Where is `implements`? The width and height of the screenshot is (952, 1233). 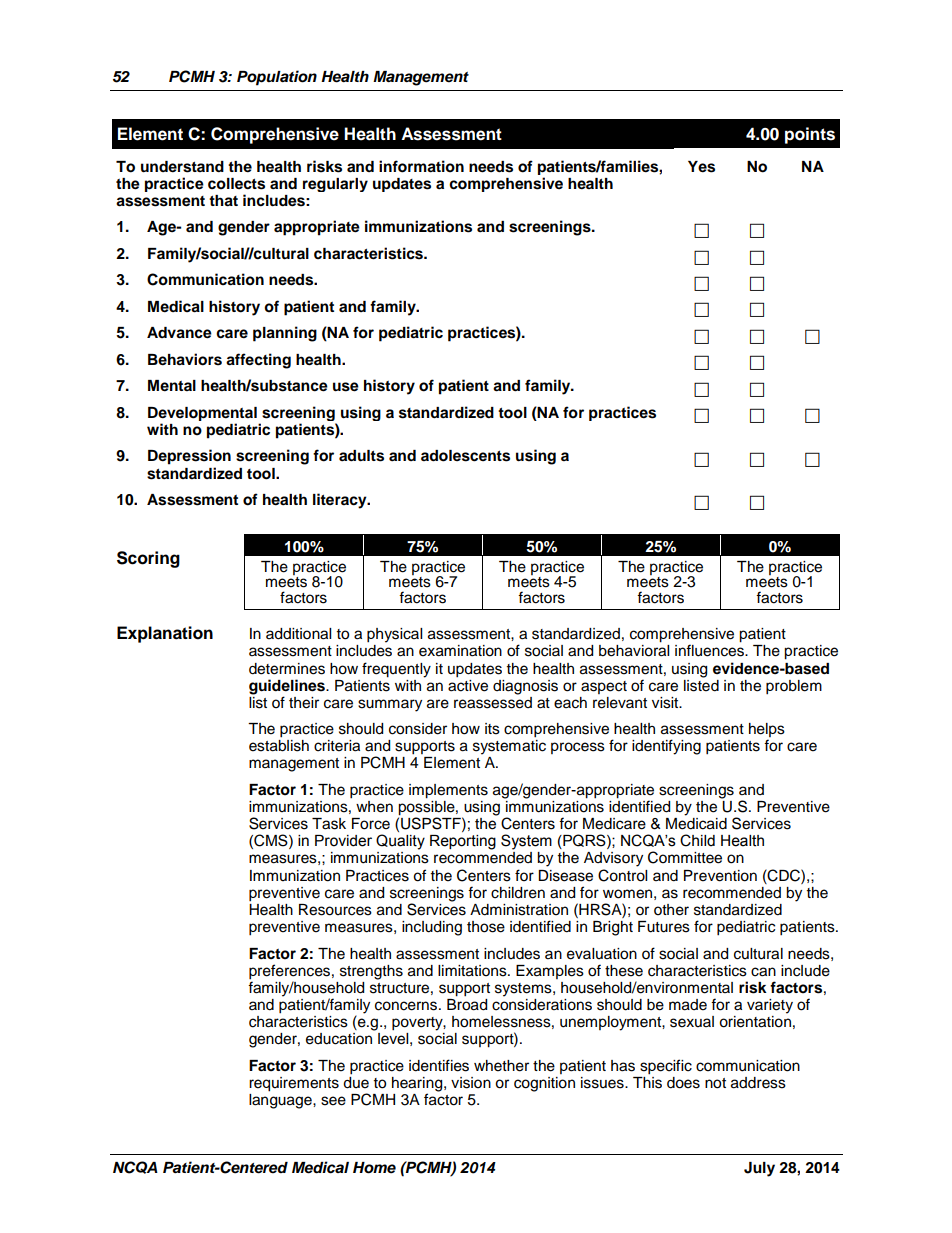
implements is located at coordinates (448, 791).
